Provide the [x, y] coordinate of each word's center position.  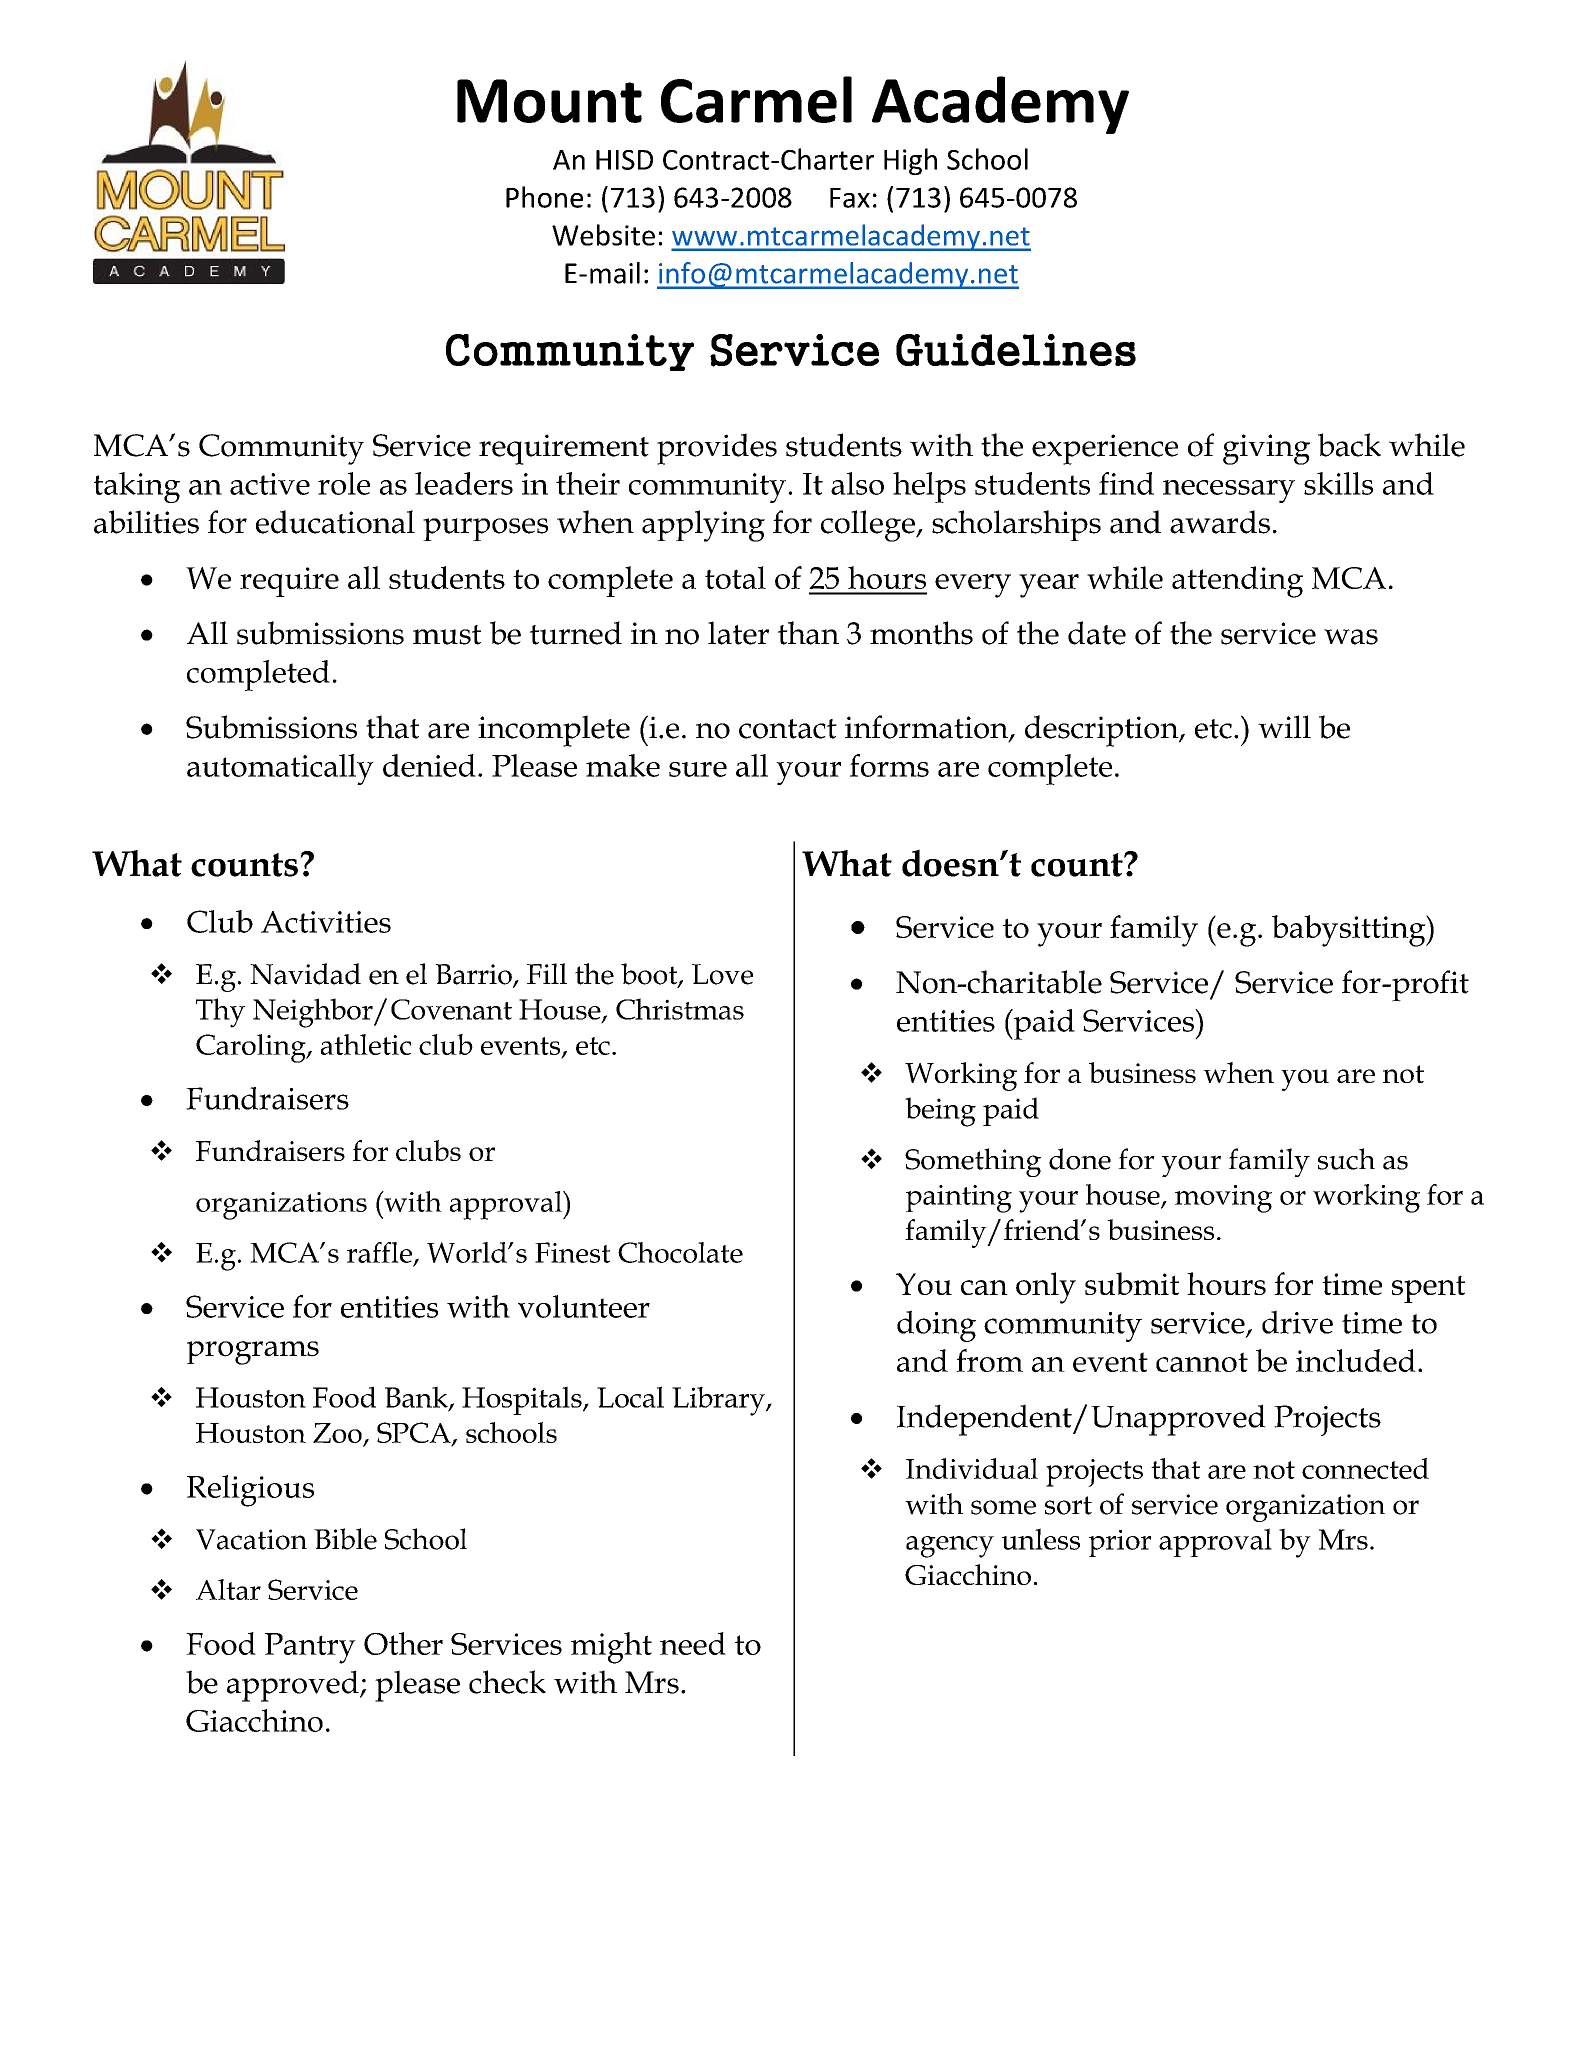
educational [335, 522]
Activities [326, 922]
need [693, 1643]
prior [1120, 1543]
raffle [379, 1252]
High [910, 161]
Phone [544, 197]
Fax [850, 198]
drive [1297, 1322]
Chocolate [680, 1252]
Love [722, 974]
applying [703, 526]
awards [1220, 522]
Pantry [310, 1648]
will [1284, 726]
